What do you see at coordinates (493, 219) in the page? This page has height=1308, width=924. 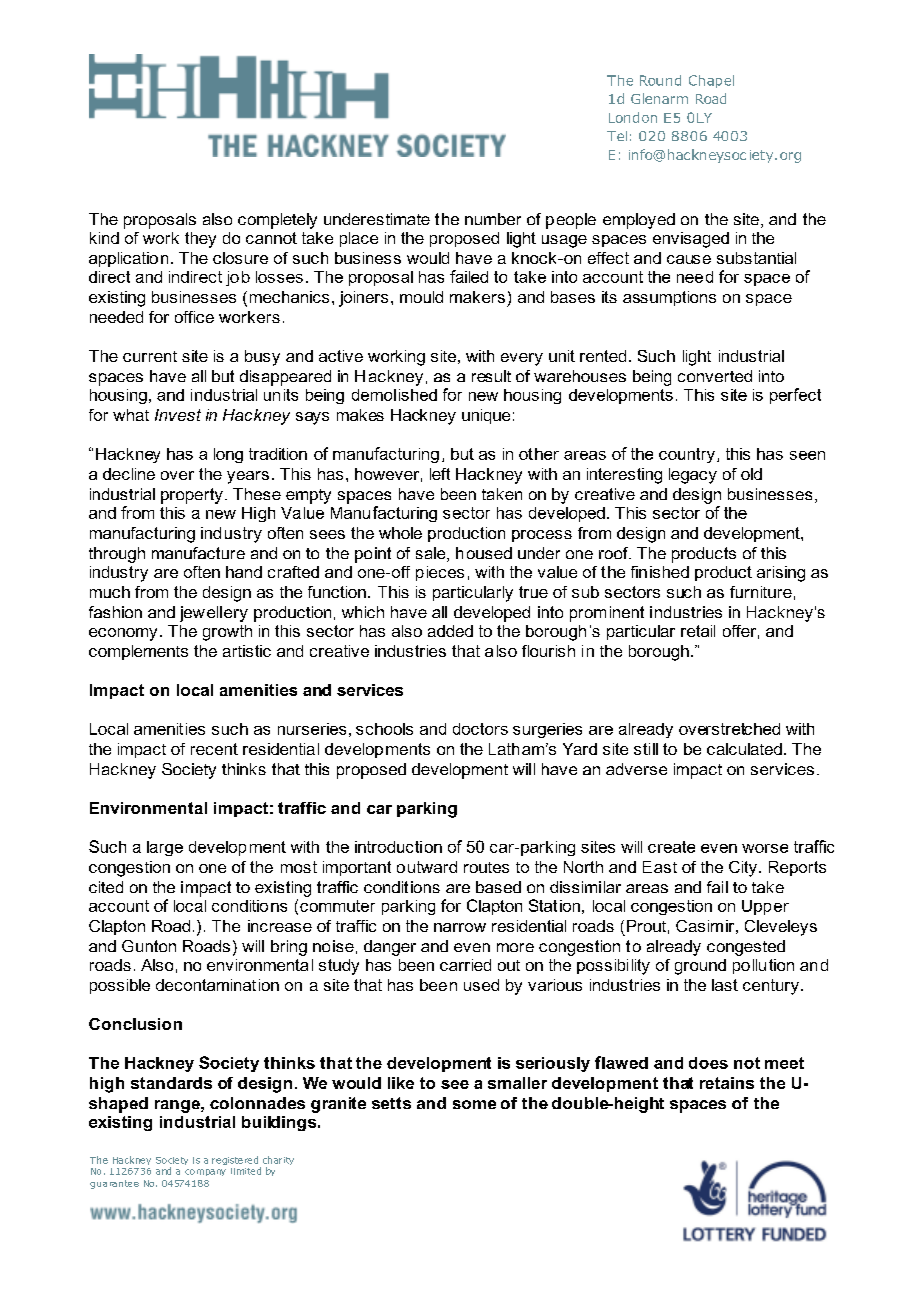 I see `number` at bounding box center [493, 219].
